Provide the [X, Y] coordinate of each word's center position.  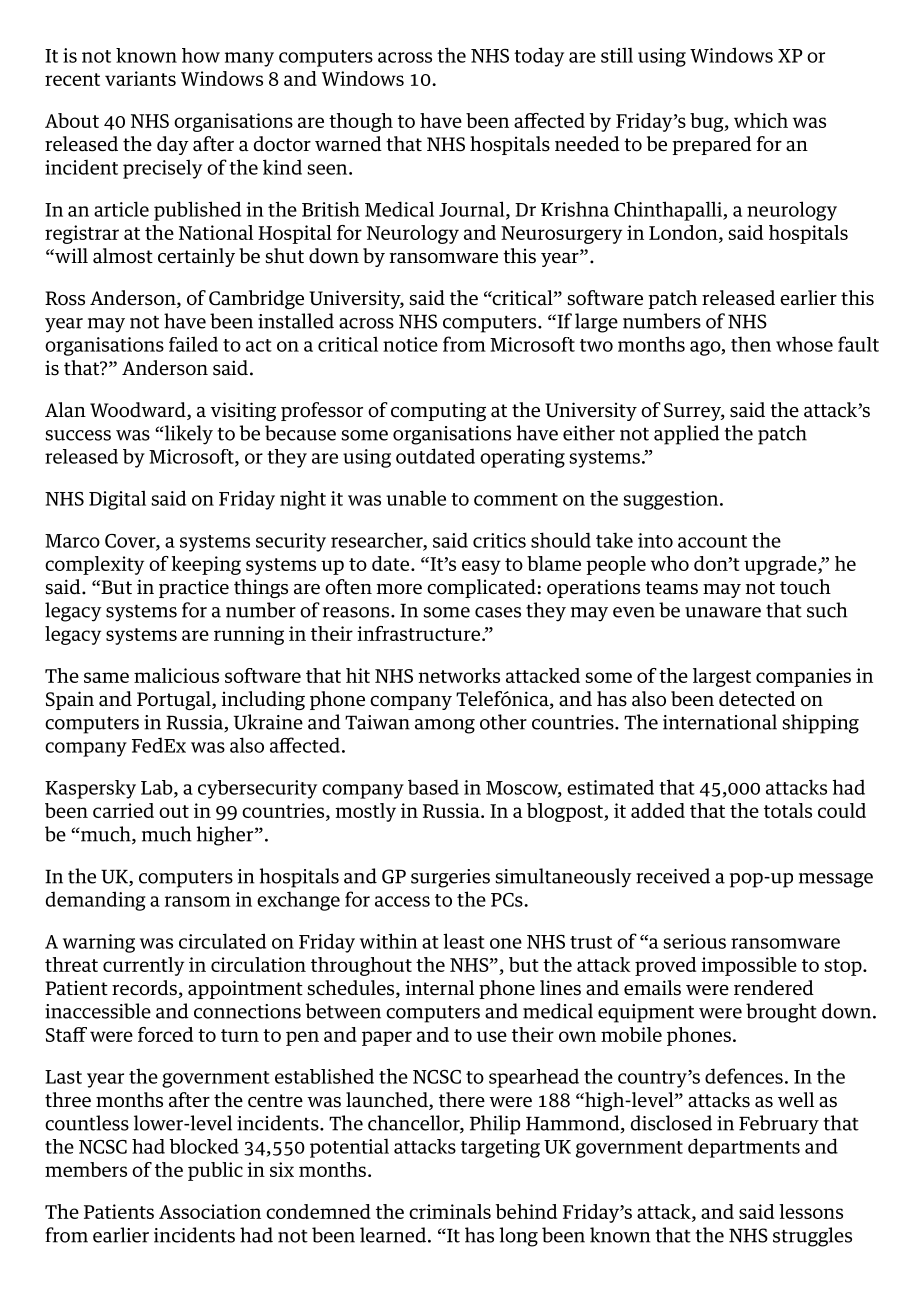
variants [140, 78]
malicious [176, 675]
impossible [749, 966]
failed [193, 344]
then [751, 344]
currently [143, 966]
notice [410, 344]
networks [459, 675]
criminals [450, 1211]
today [539, 57]
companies [803, 677]
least [464, 941]
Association [210, 1211]
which [761, 120]
